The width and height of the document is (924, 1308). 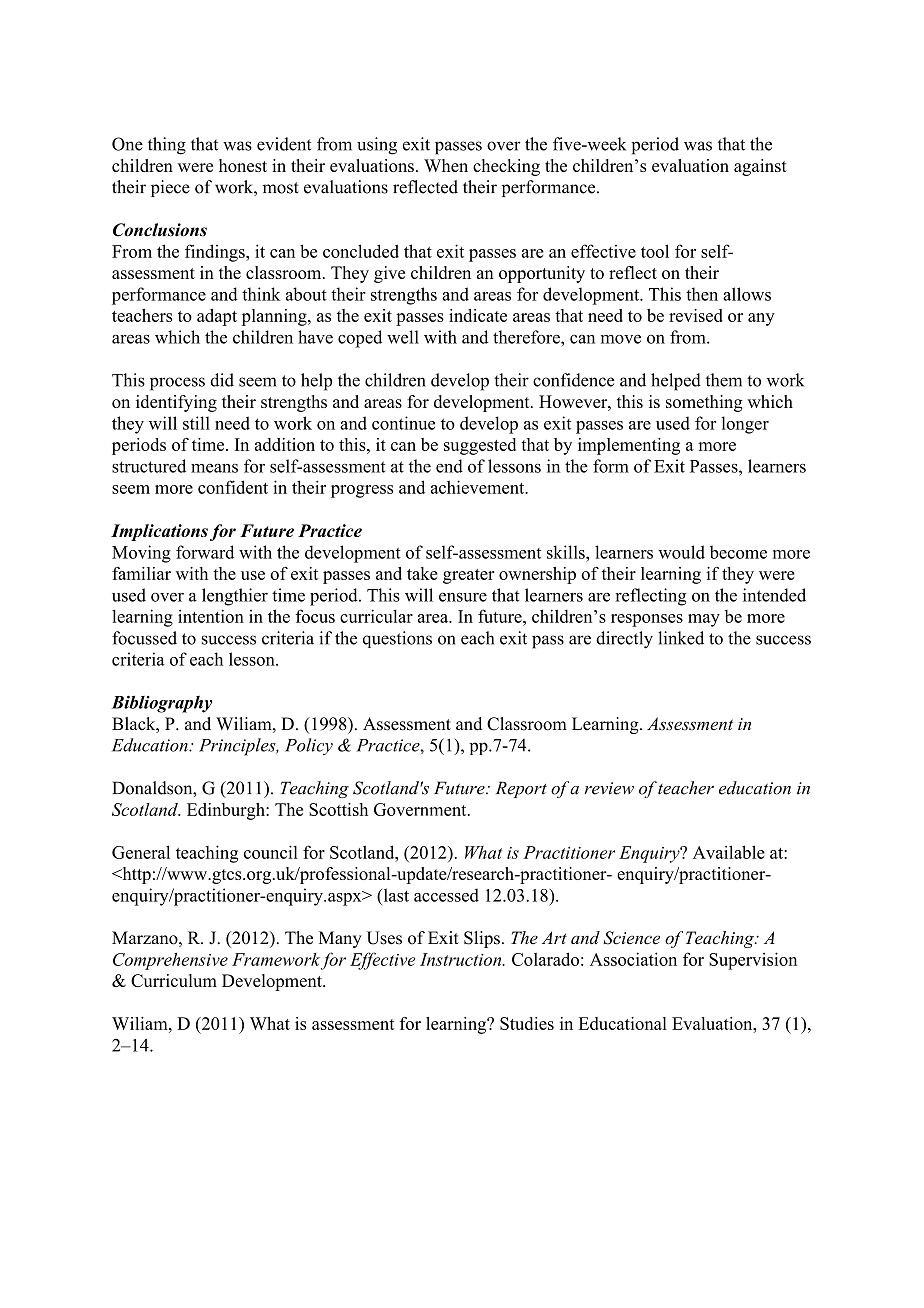 I want to click on When, so click(x=446, y=165).
